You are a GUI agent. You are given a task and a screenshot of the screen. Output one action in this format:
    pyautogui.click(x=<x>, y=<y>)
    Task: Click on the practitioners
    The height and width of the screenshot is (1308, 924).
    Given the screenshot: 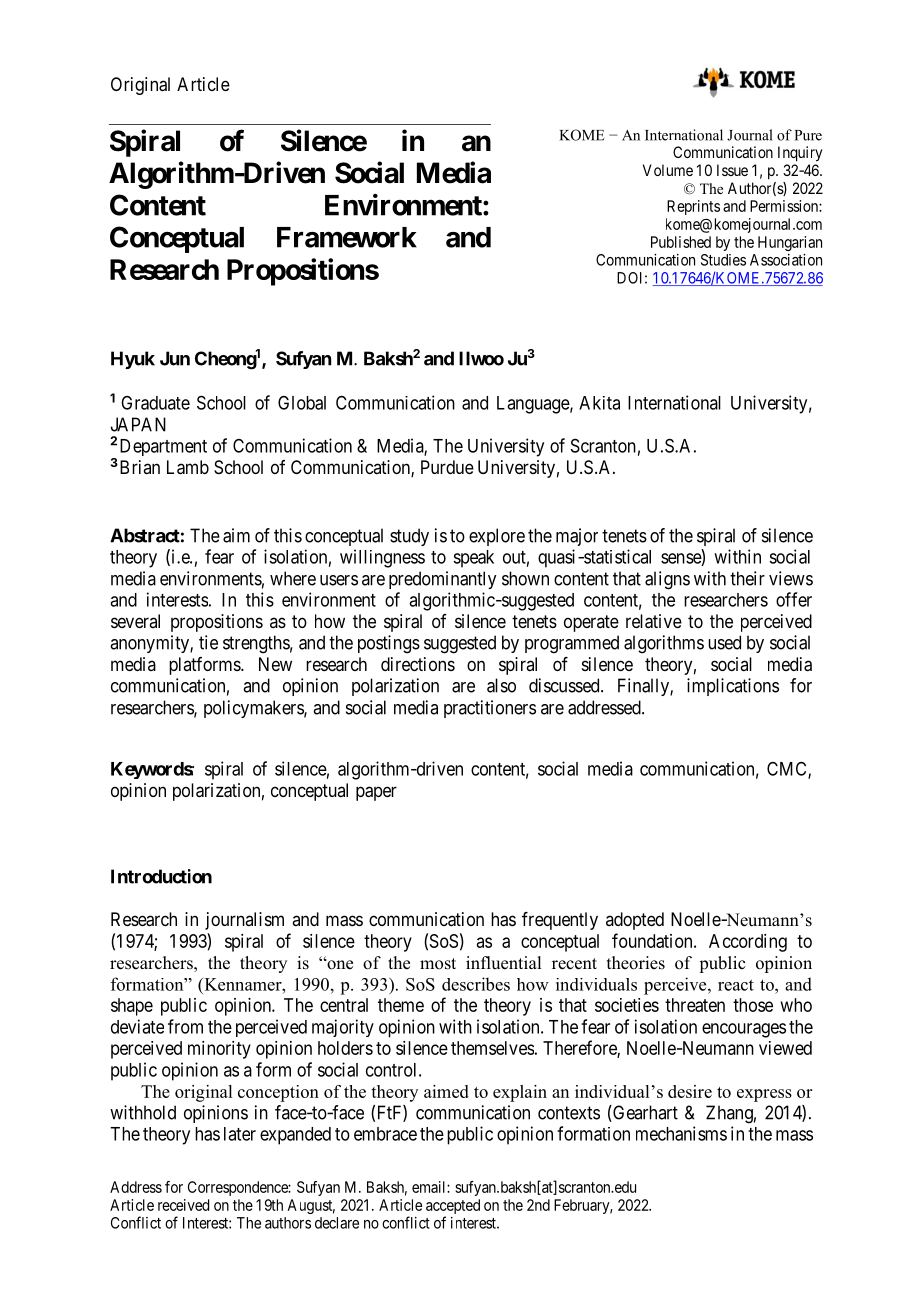 What is the action you would take?
    pyautogui.click(x=490, y=709)
